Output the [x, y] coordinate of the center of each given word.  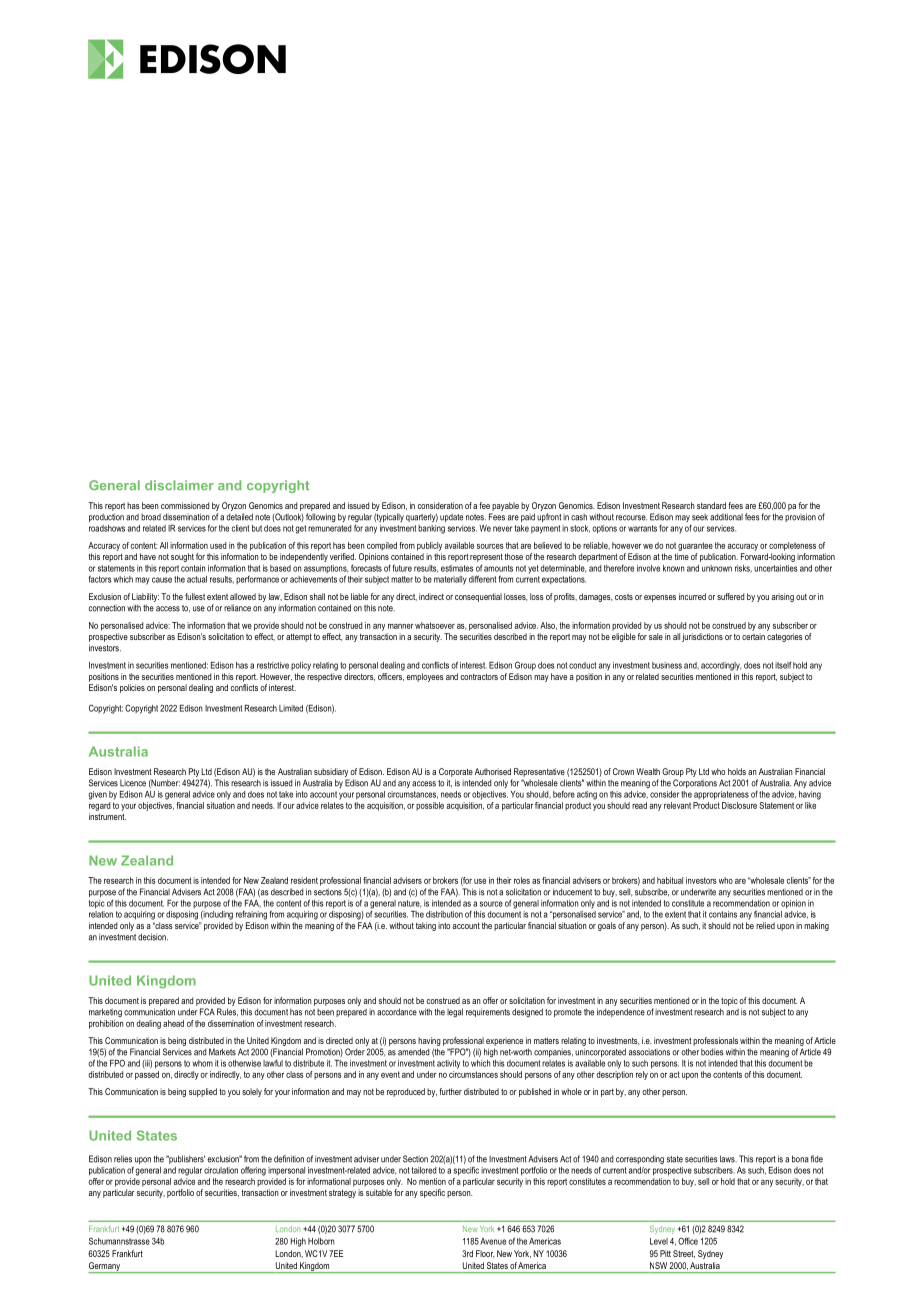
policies [132, 688]
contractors [479, 677]
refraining [251, 915]
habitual [670, 880]
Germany [105, 1267]
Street [684, 1254]
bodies [712, 1052]
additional [726, 517]
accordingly [721, 666]
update [451, 518]
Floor [485, 1254]
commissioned [185, 505]
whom [202, 1063]
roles [522, 880]
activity [448, 1064]
